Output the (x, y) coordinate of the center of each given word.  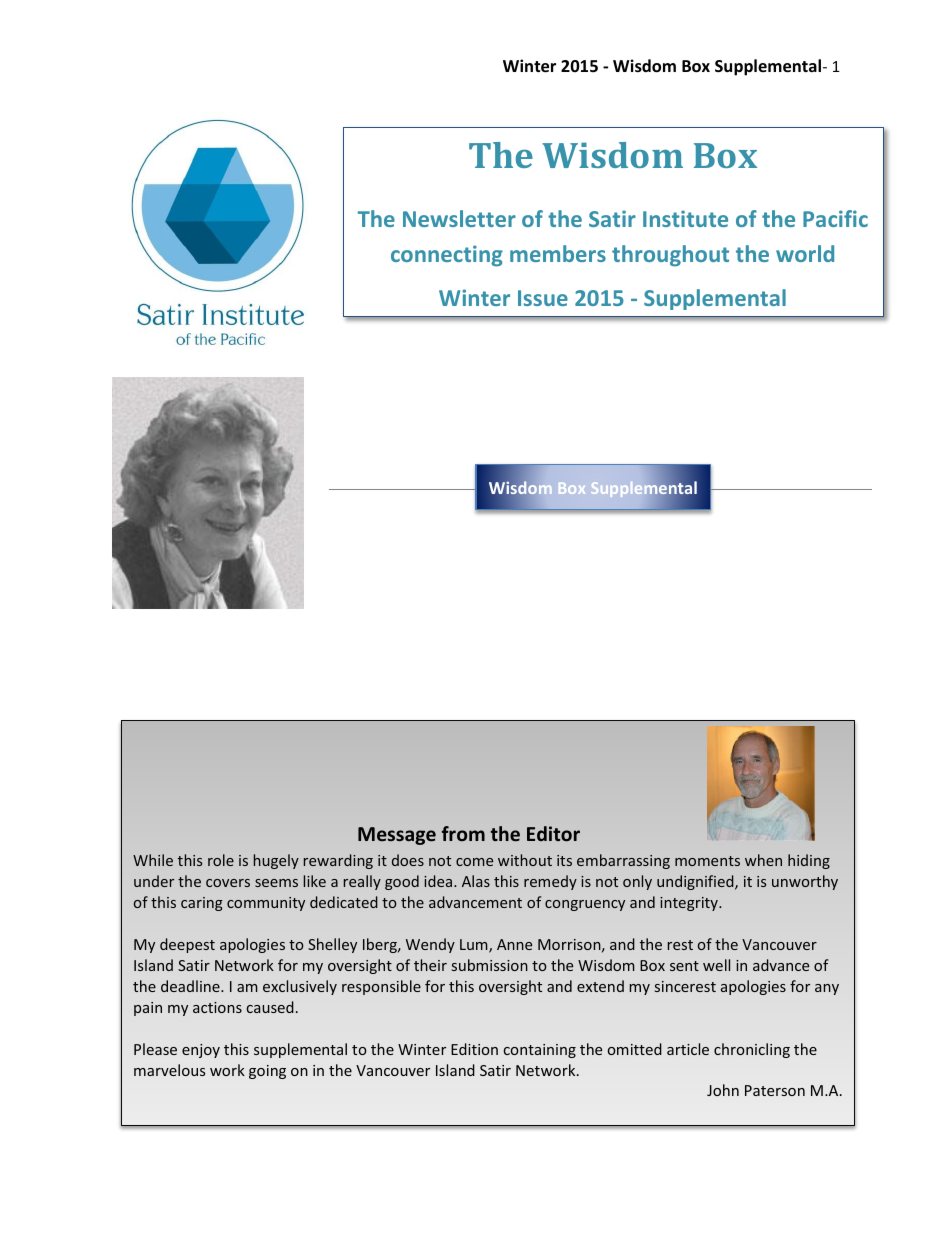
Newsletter (459, 218)
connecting (447, 256)
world (805, 253)
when (763, 860)
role (221, 860)
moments (707, 861)
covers (228, 883)
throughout (670, 256)
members (558, 253)
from (463, 833)
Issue (543, 298)
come (474, 862)
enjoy (201, 1051)
